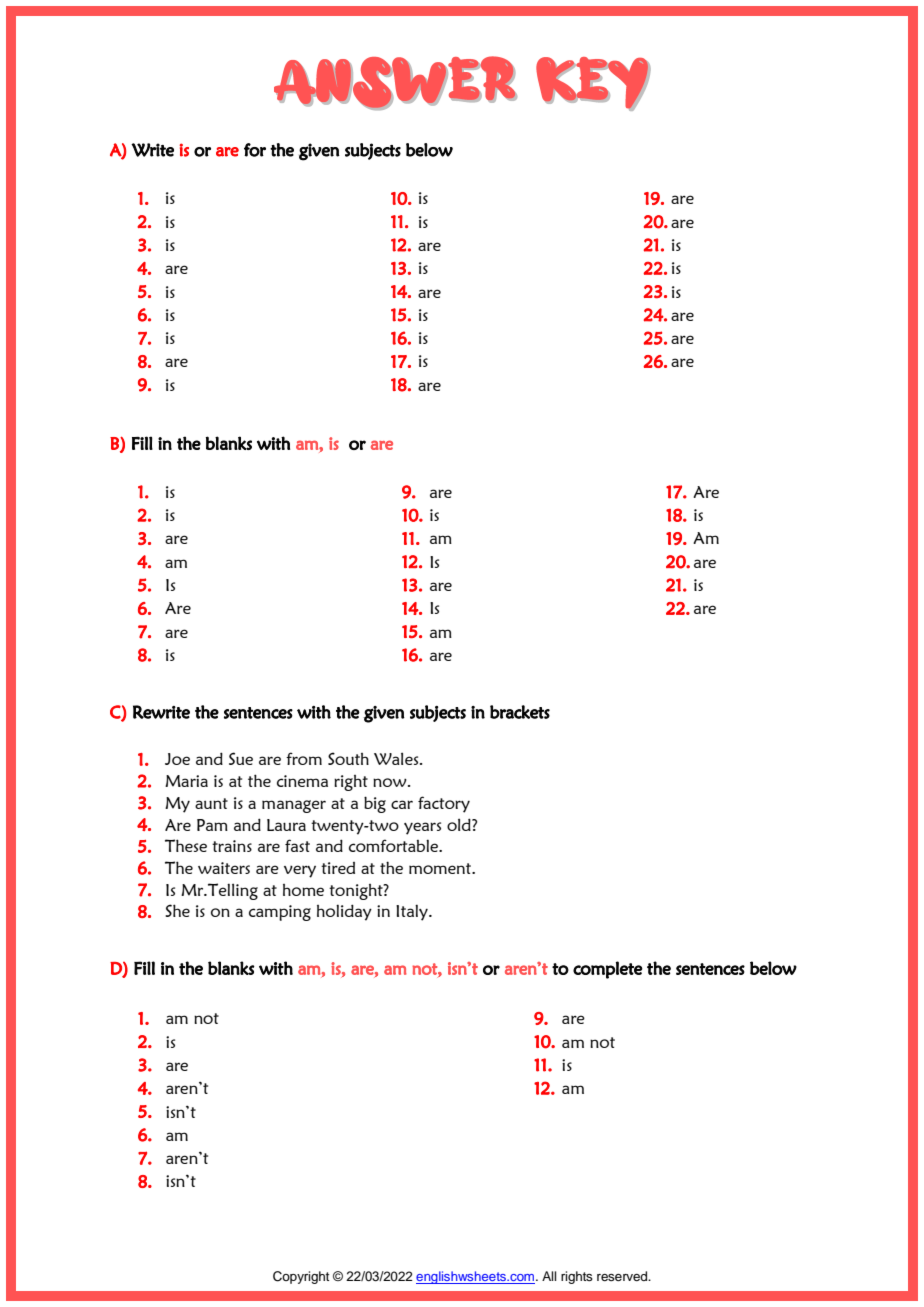 The image size is (924, 1307). What do you see at coordinates (444, 804) in the screenshot?
I see `factory` at bounding box center [444, 804].
